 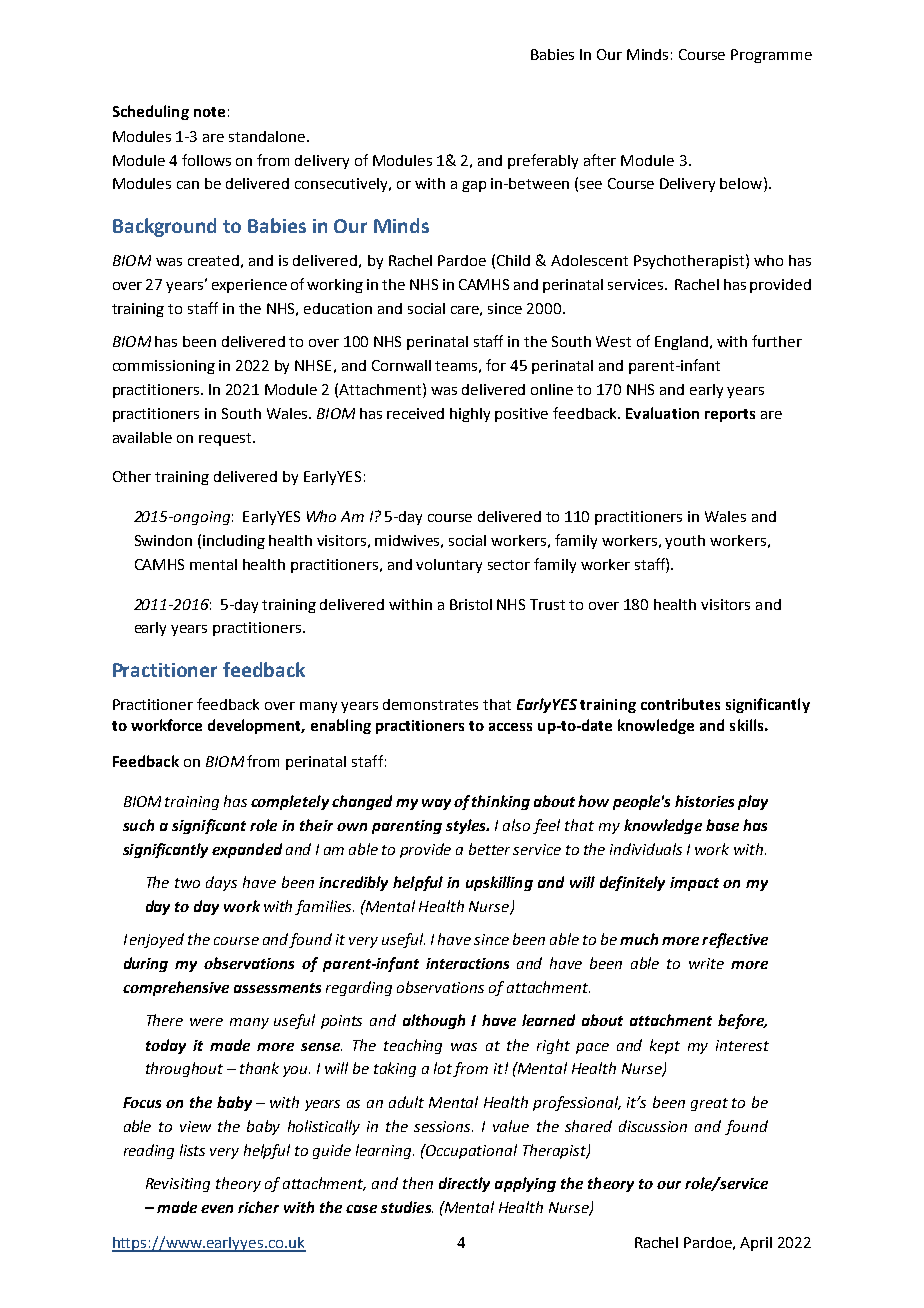 I want to click on even, so click(x=217, y=1209).
